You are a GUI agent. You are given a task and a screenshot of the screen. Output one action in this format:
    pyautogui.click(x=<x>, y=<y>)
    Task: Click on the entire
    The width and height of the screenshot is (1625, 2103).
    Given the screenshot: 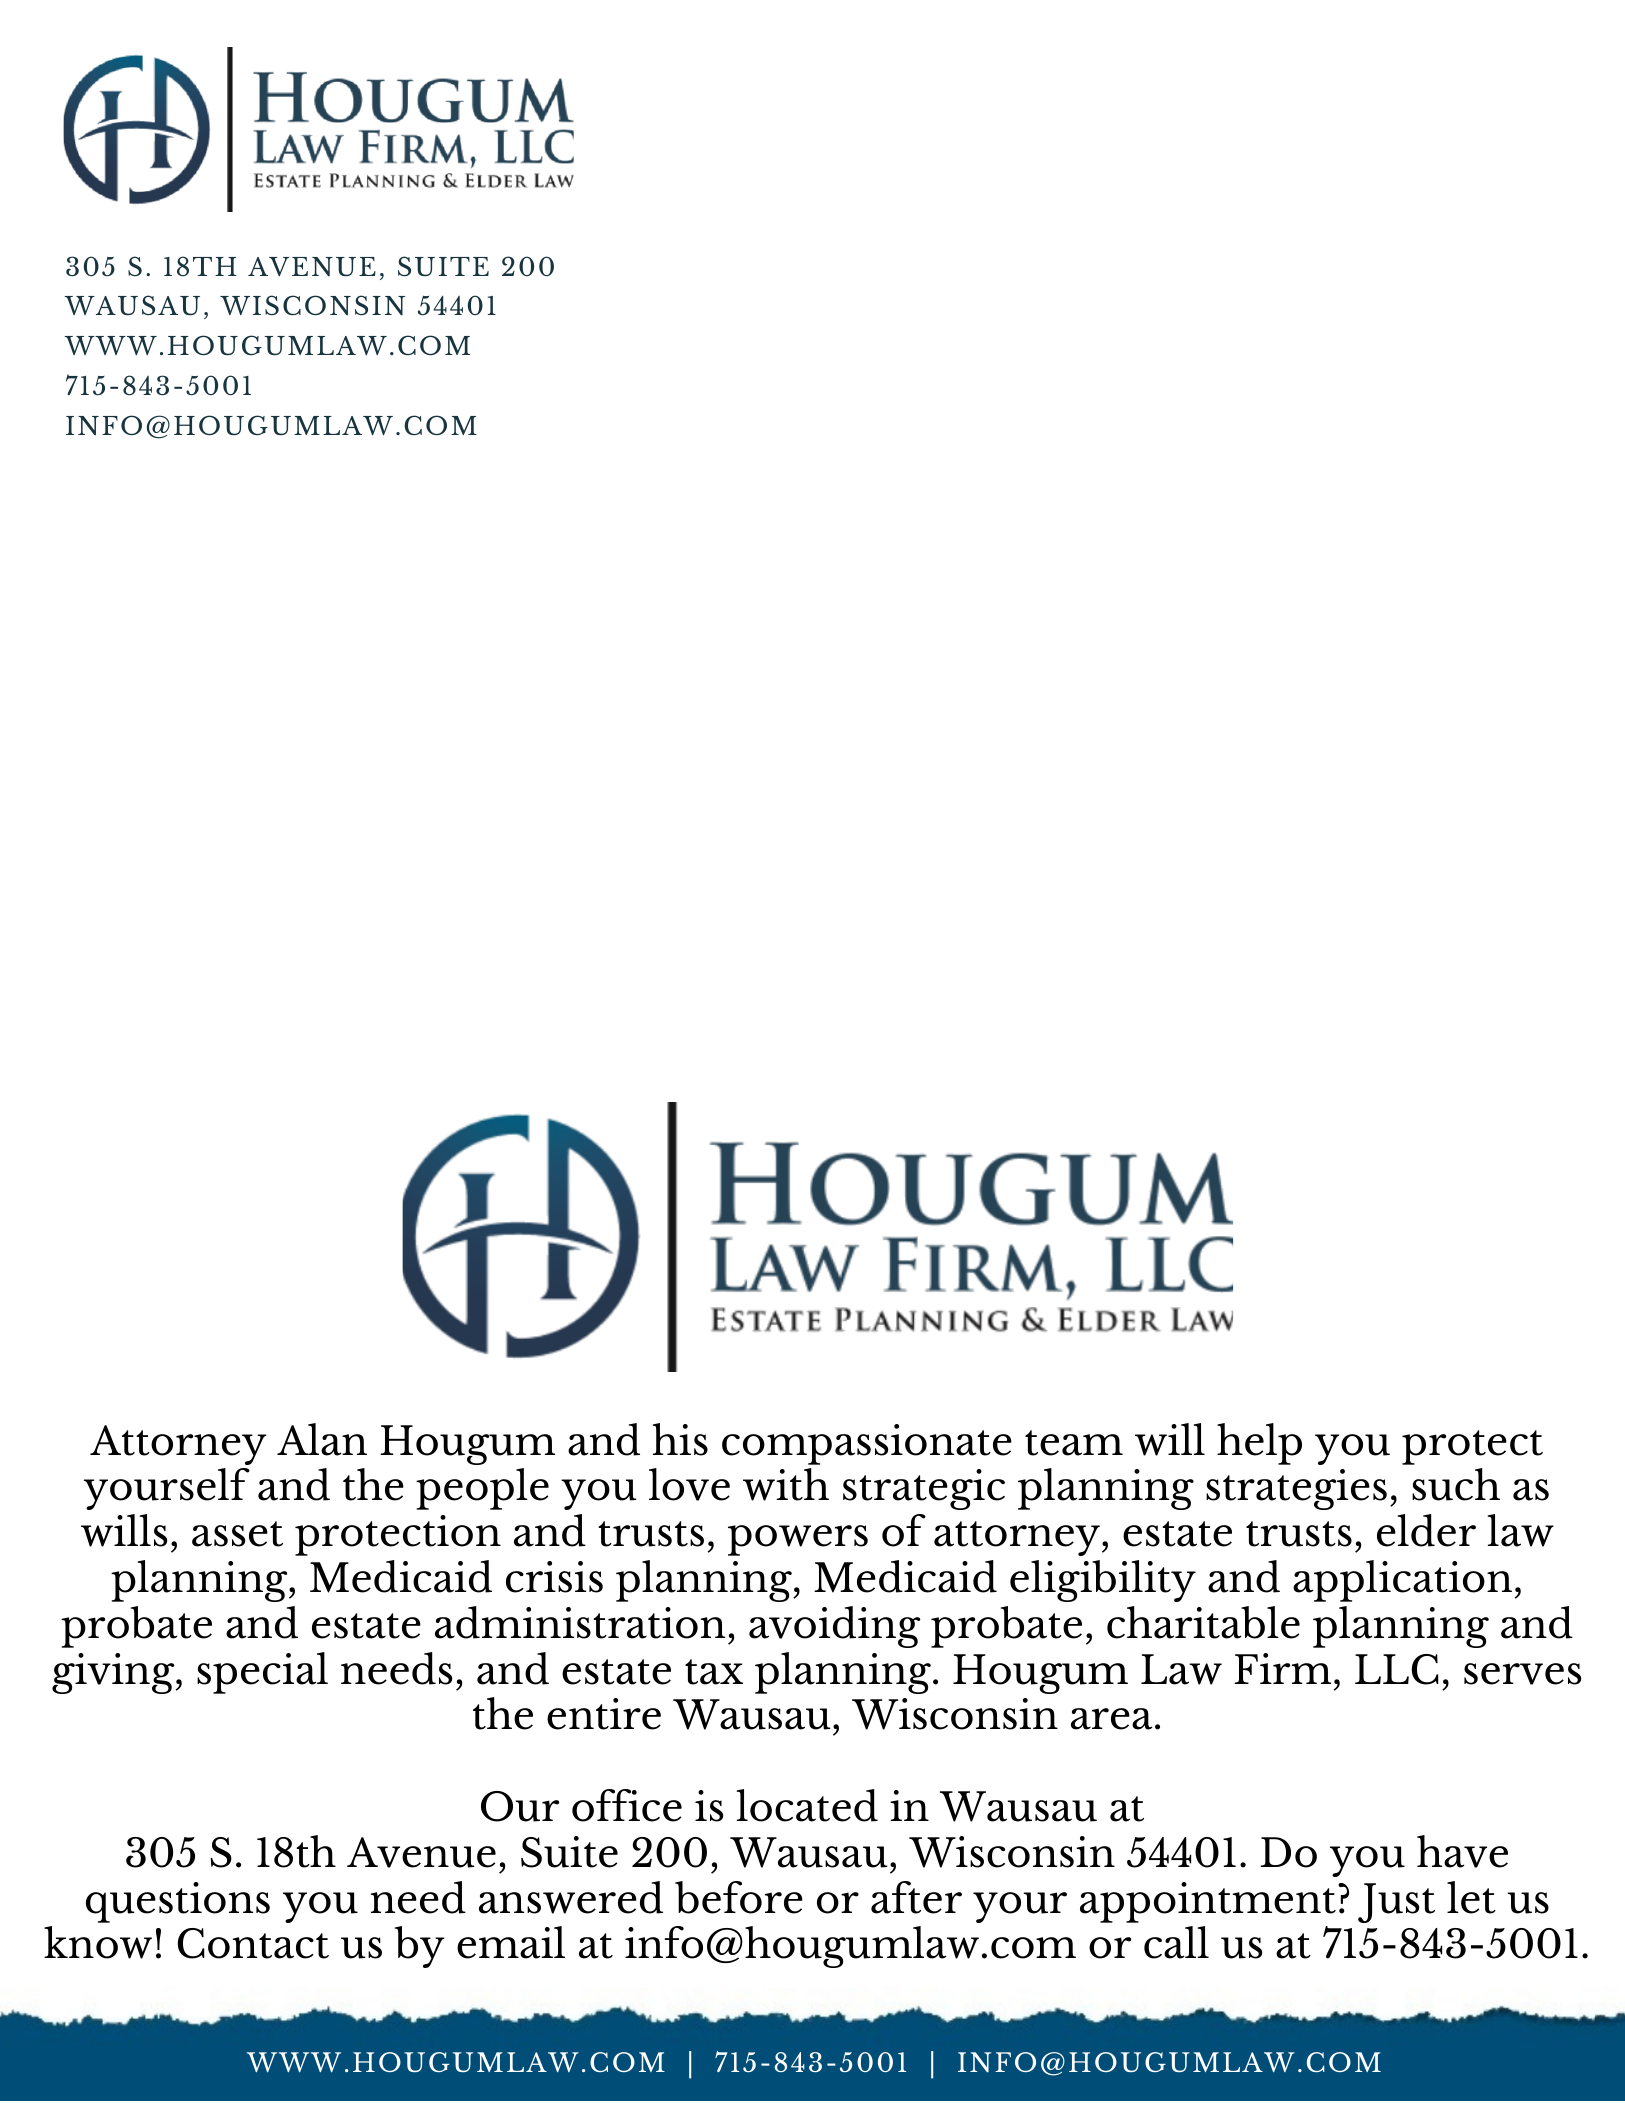 What is the action you would take?
    pyautogui.click(x=604, y=1714)
